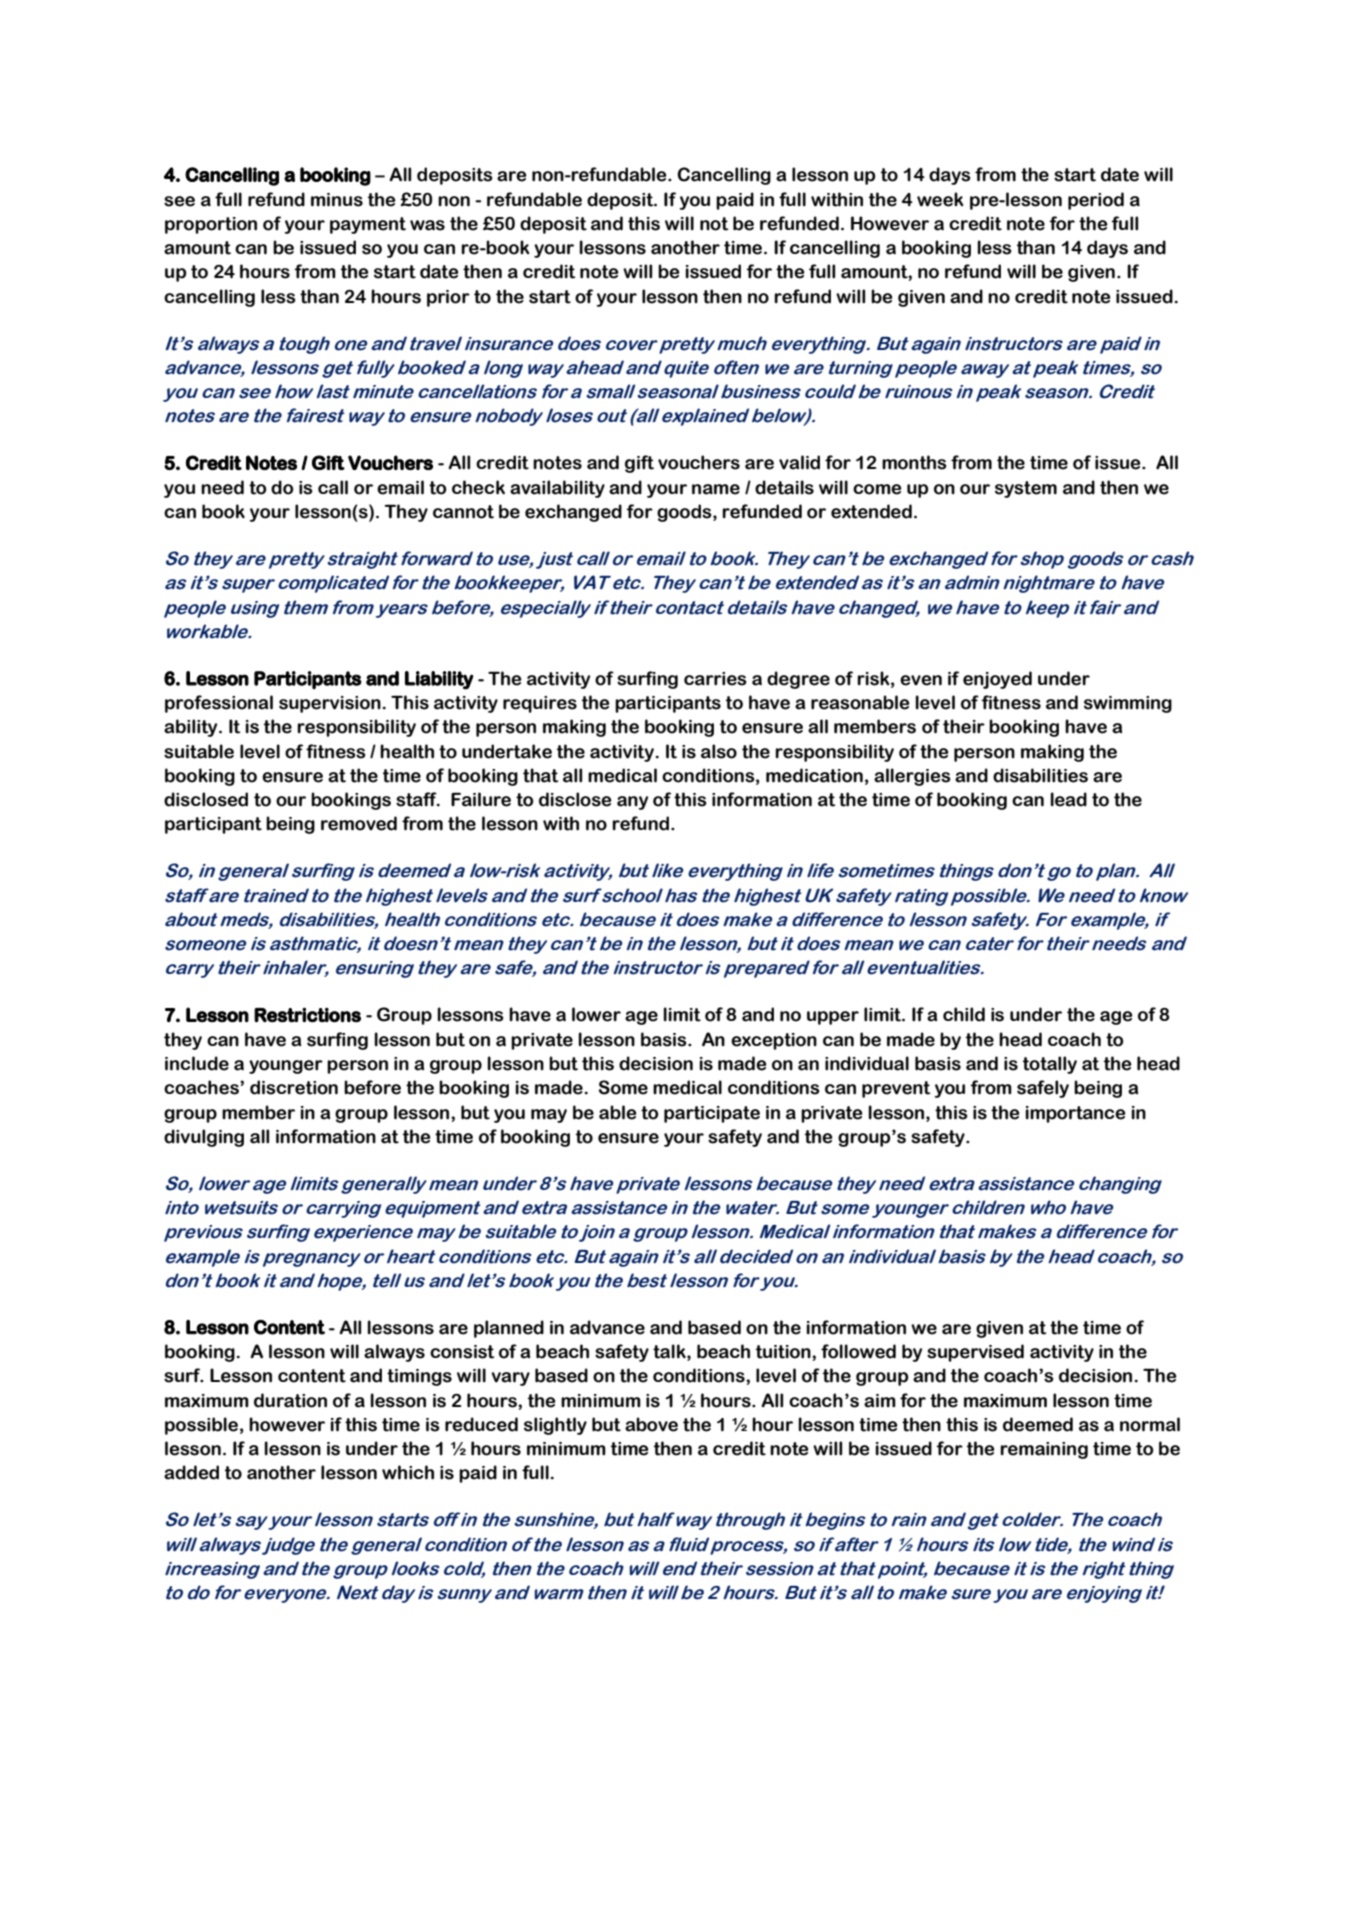 This image has width=1357, height=1918. Describe the element at coordinates (448, 298) in the image. I see `prior` at that location.
